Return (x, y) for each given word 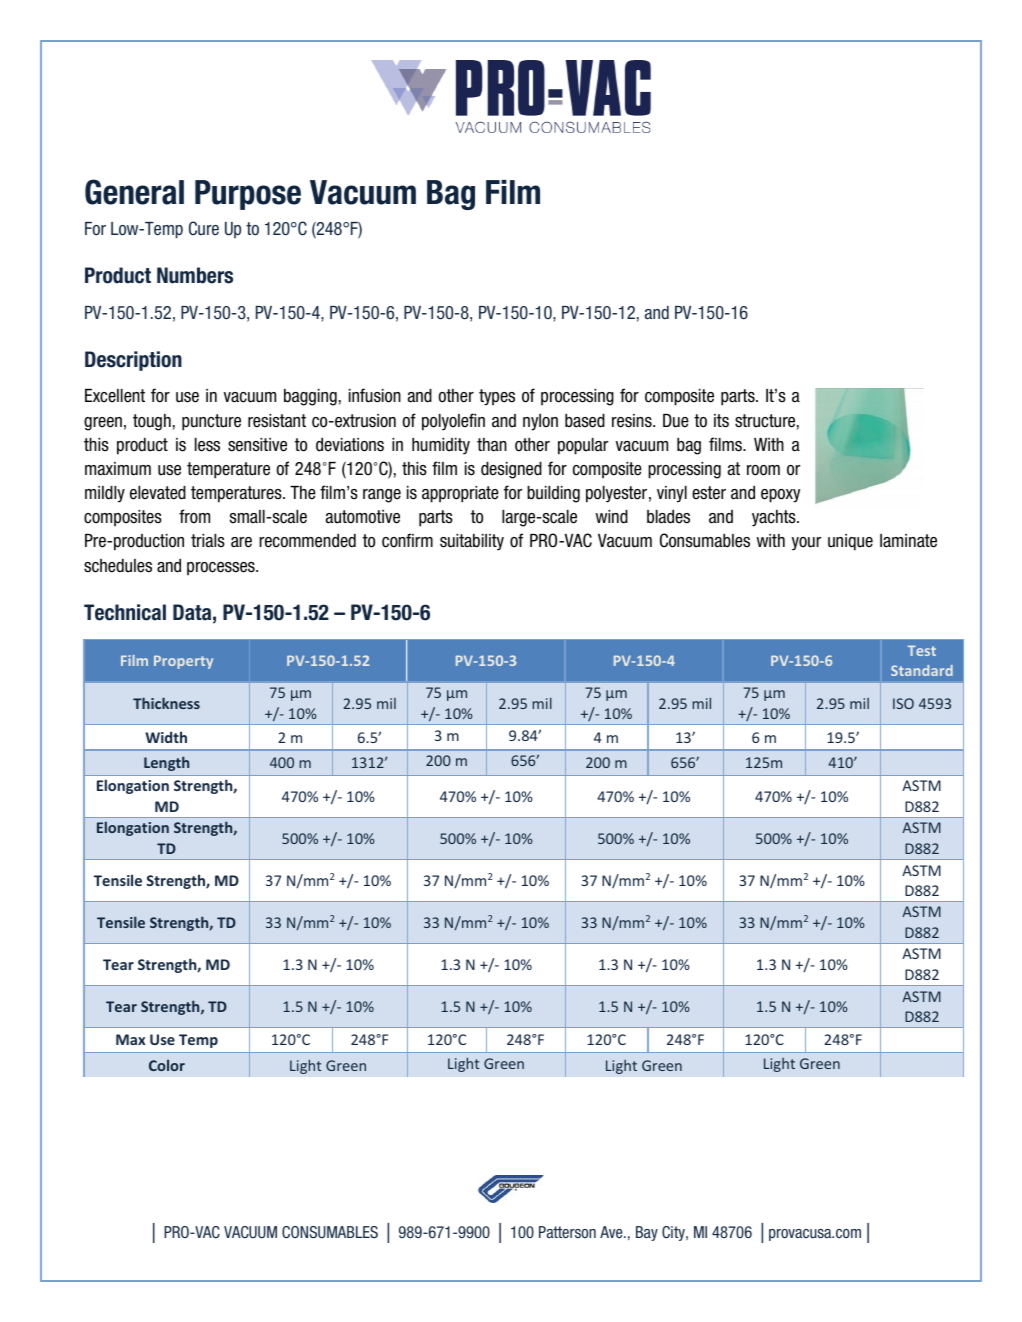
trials (208, 541)
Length (166, 763)
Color (167, 1065)
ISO (903, 703)
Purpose (248, 195)
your (806, 544)
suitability (472, 542)
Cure (204, 228)
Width (166, 737)
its (721, 421)
